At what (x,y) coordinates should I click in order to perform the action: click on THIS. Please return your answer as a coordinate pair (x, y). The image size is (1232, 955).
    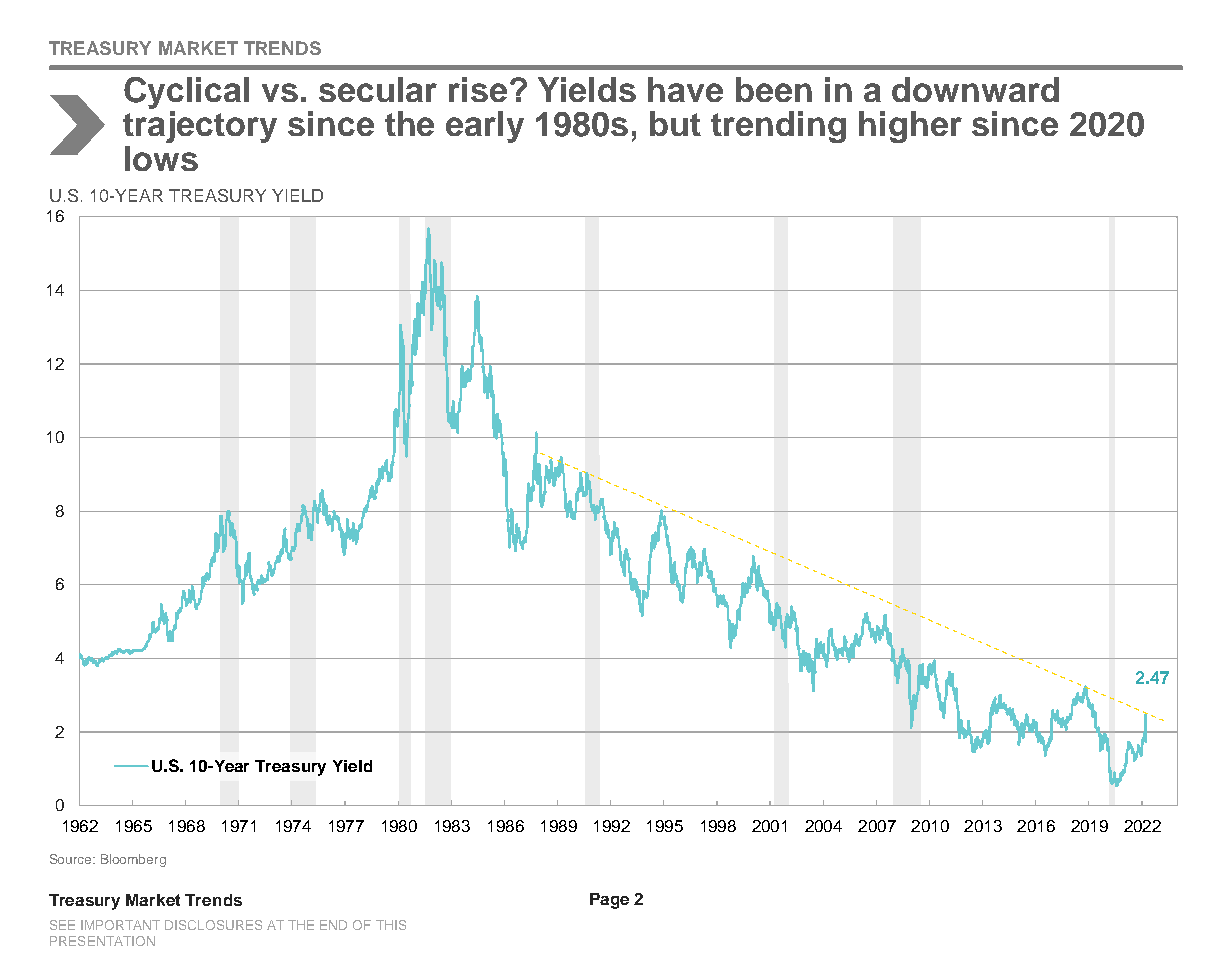
    Looking at the image, I should click on (391, 925).
